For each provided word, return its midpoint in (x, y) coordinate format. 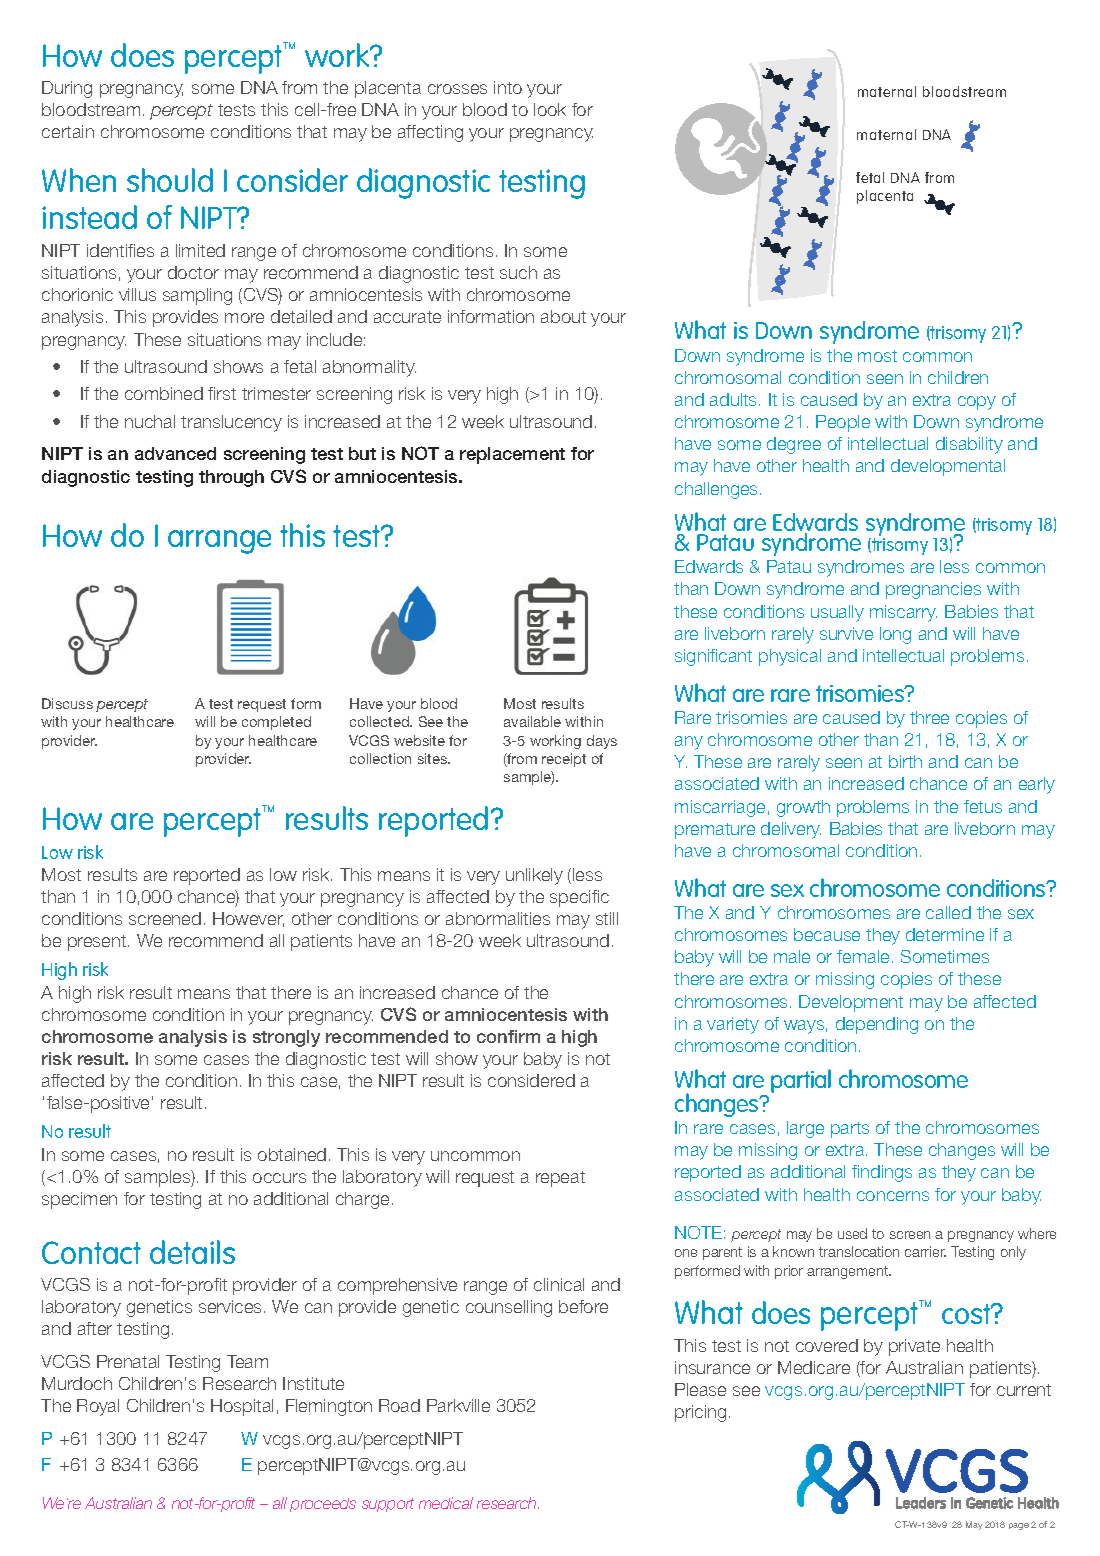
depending (877, 1025)
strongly (286, 1038)
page (1019, 1526)
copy (977, 403)
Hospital (242, 1407)
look (550, 109)
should (170, 180)
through (231, 478)
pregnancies (933, 590)
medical (446, 1503)
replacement (512, 455)
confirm (508, 1036)
